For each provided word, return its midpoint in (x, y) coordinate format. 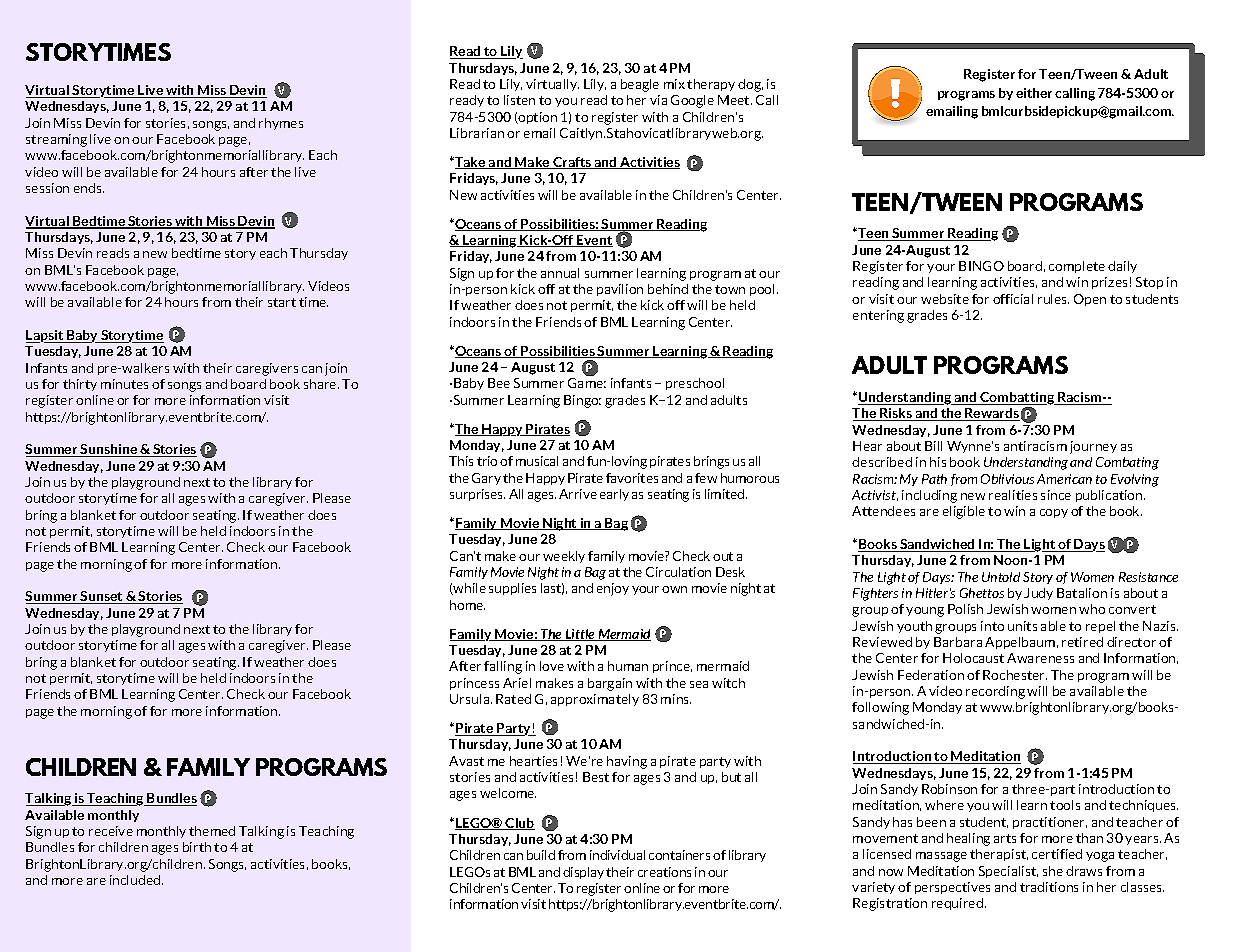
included (136, 880)
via (658, 100)
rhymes (281, 124)
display (583, 873)
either (1034, 93)
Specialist (1008, 872)
